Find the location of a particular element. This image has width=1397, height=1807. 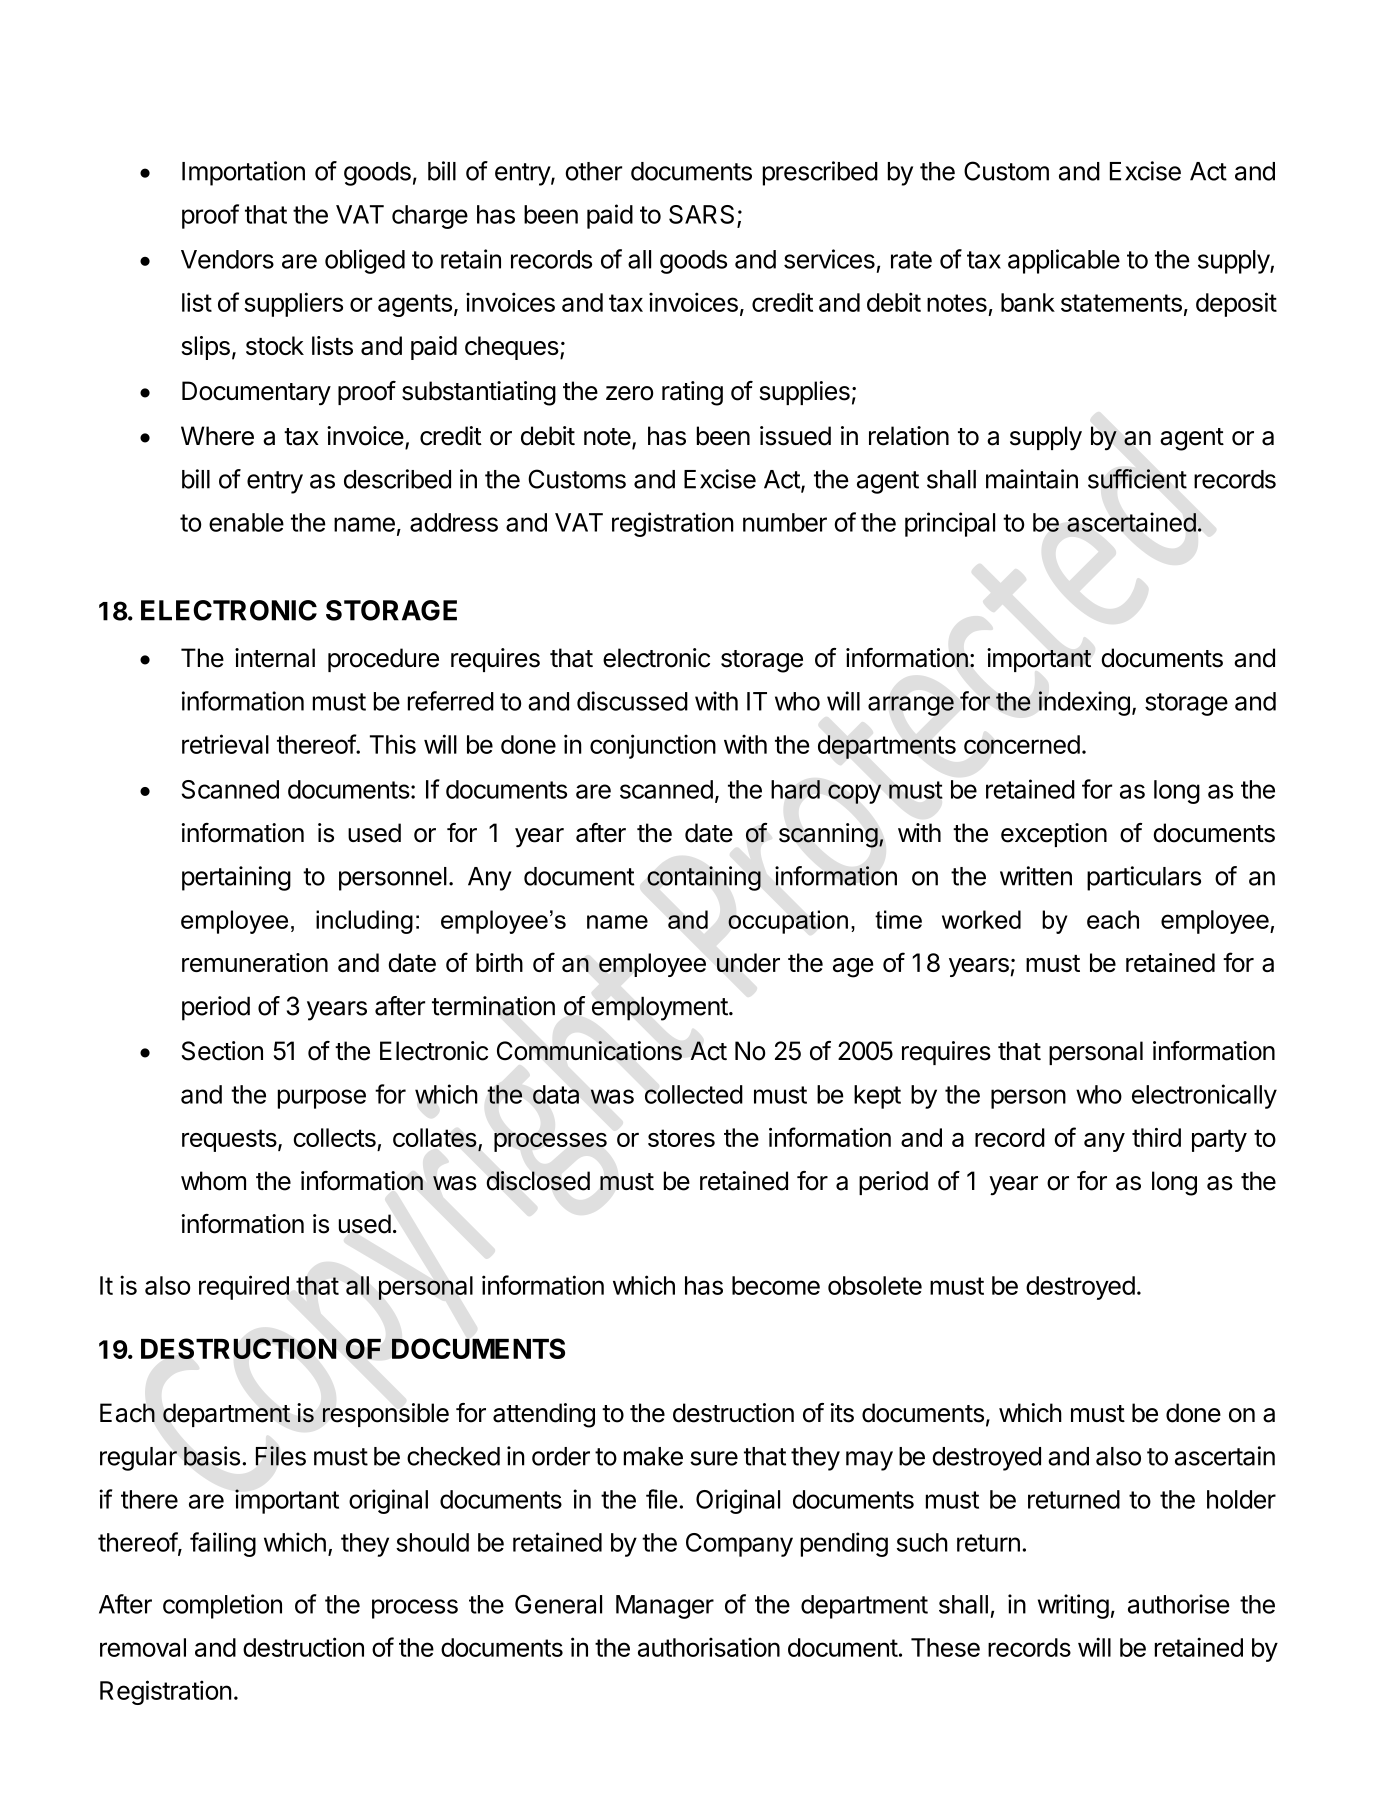

completion is located at coordinates (222, 1606).
